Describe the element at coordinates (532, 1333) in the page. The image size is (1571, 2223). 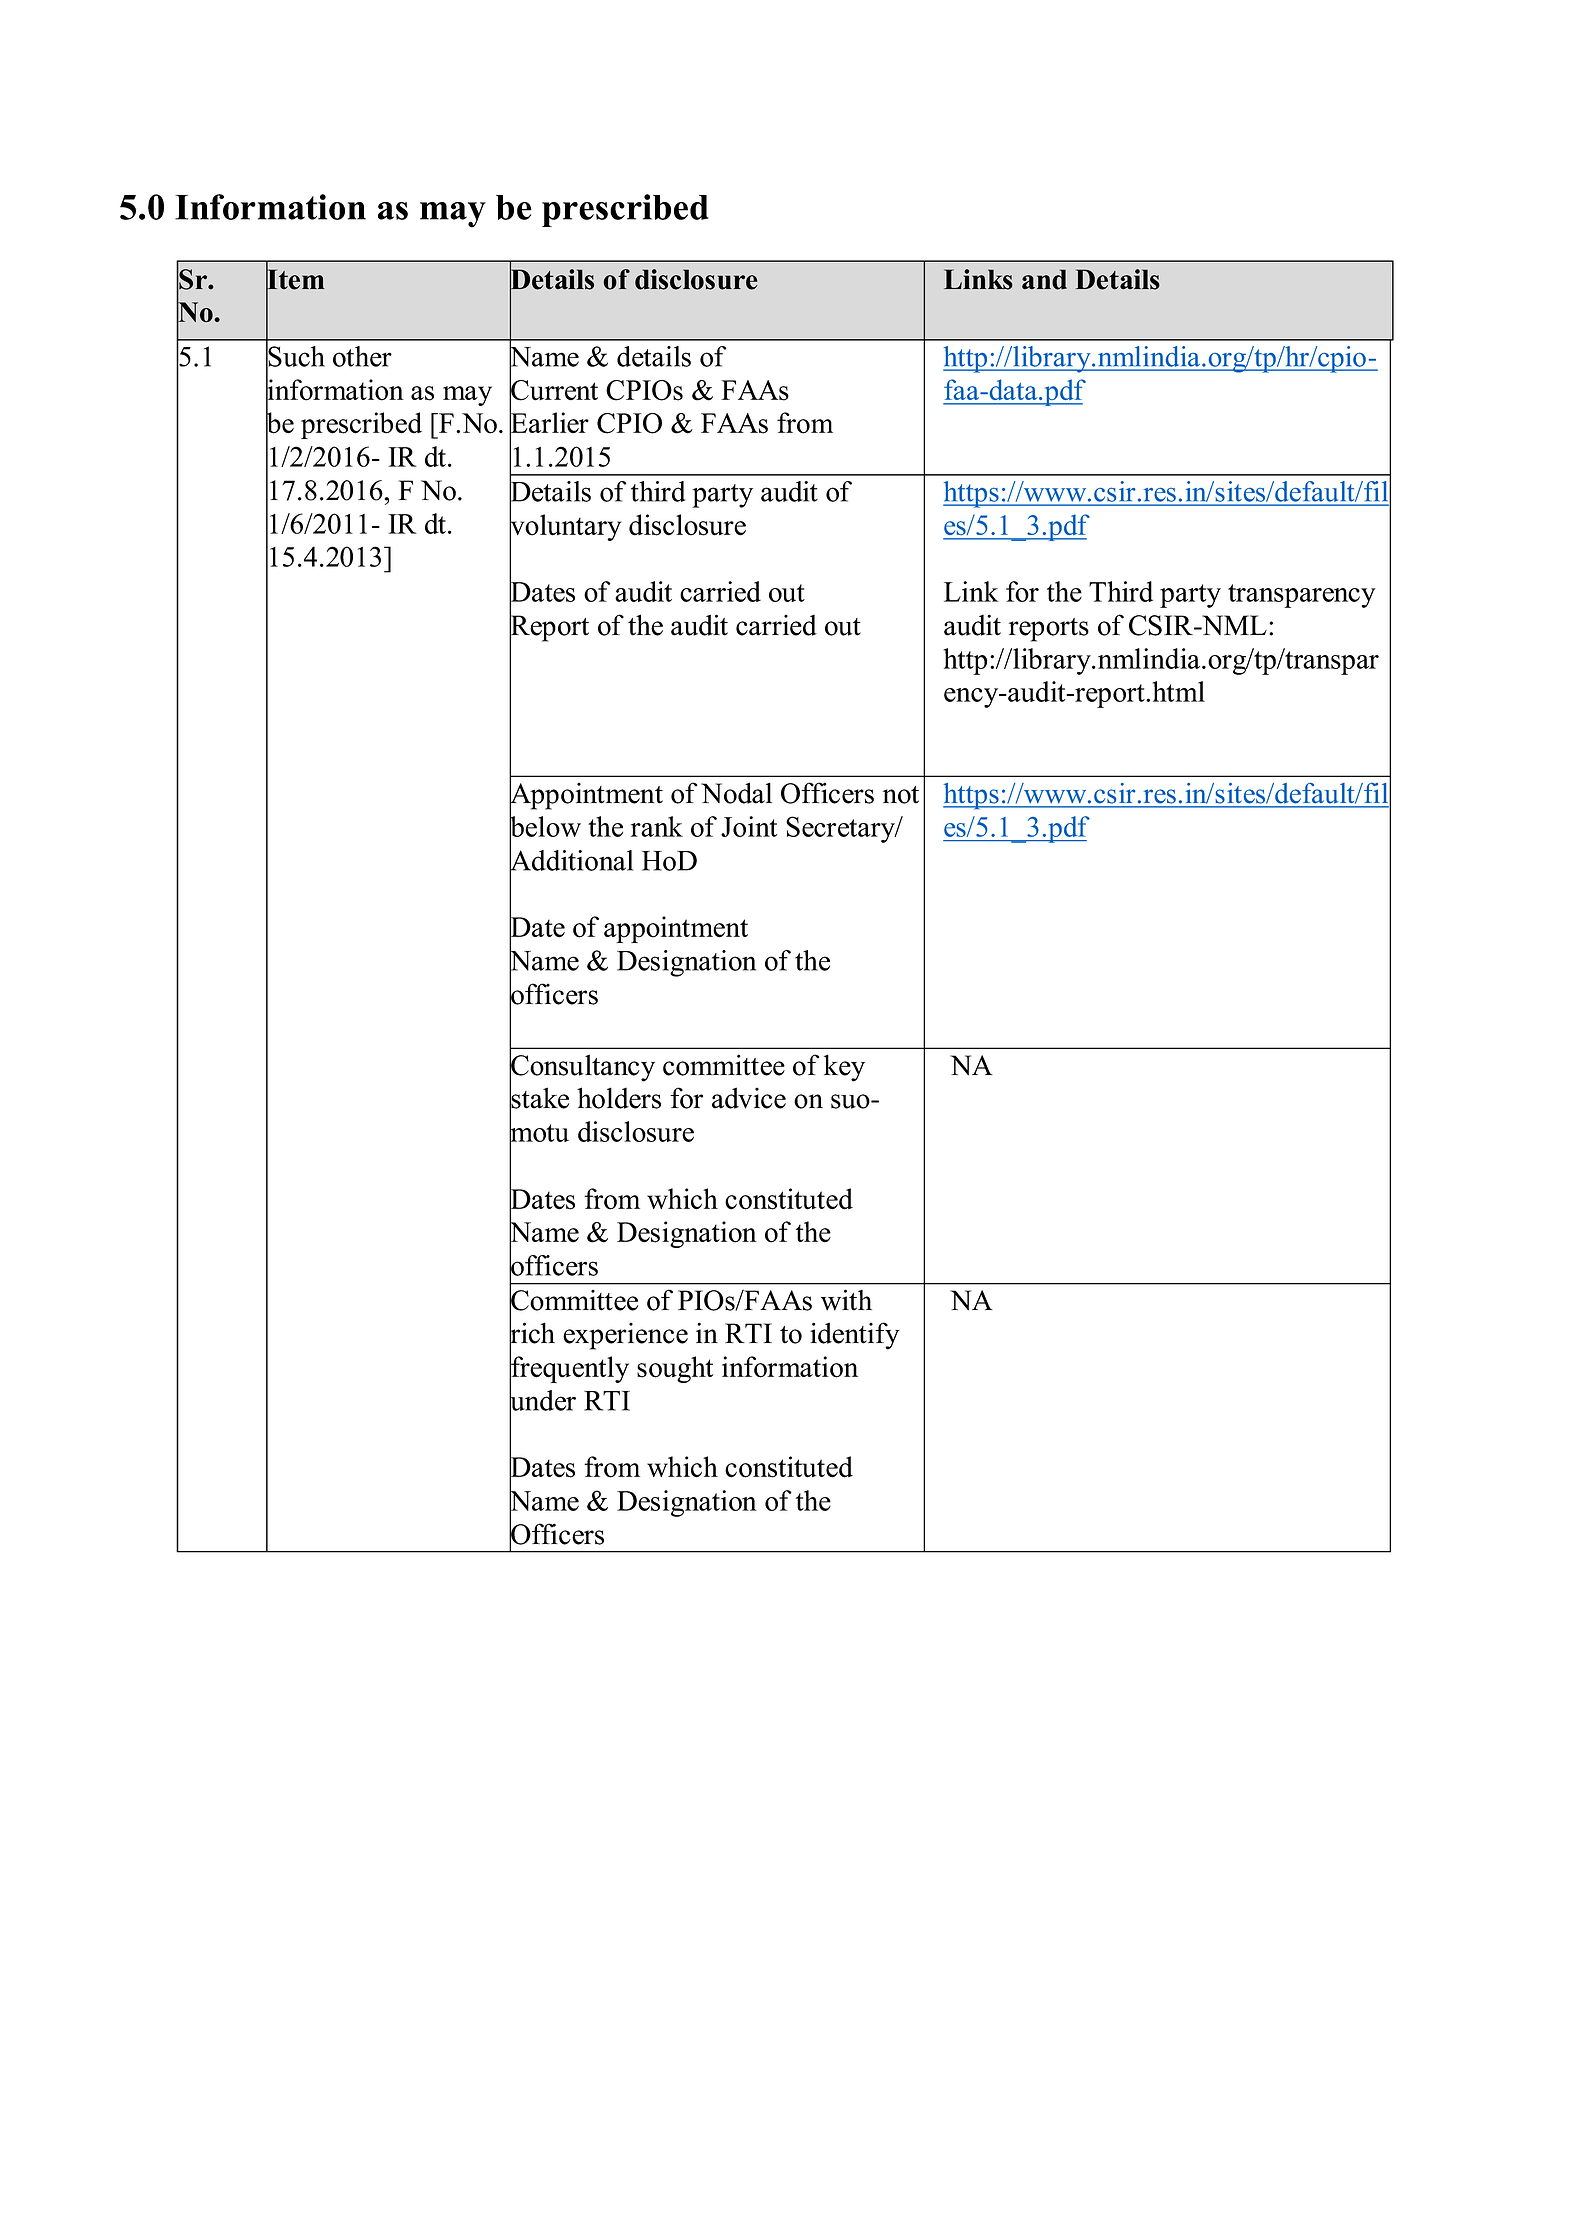
I see `rich` at that location.
